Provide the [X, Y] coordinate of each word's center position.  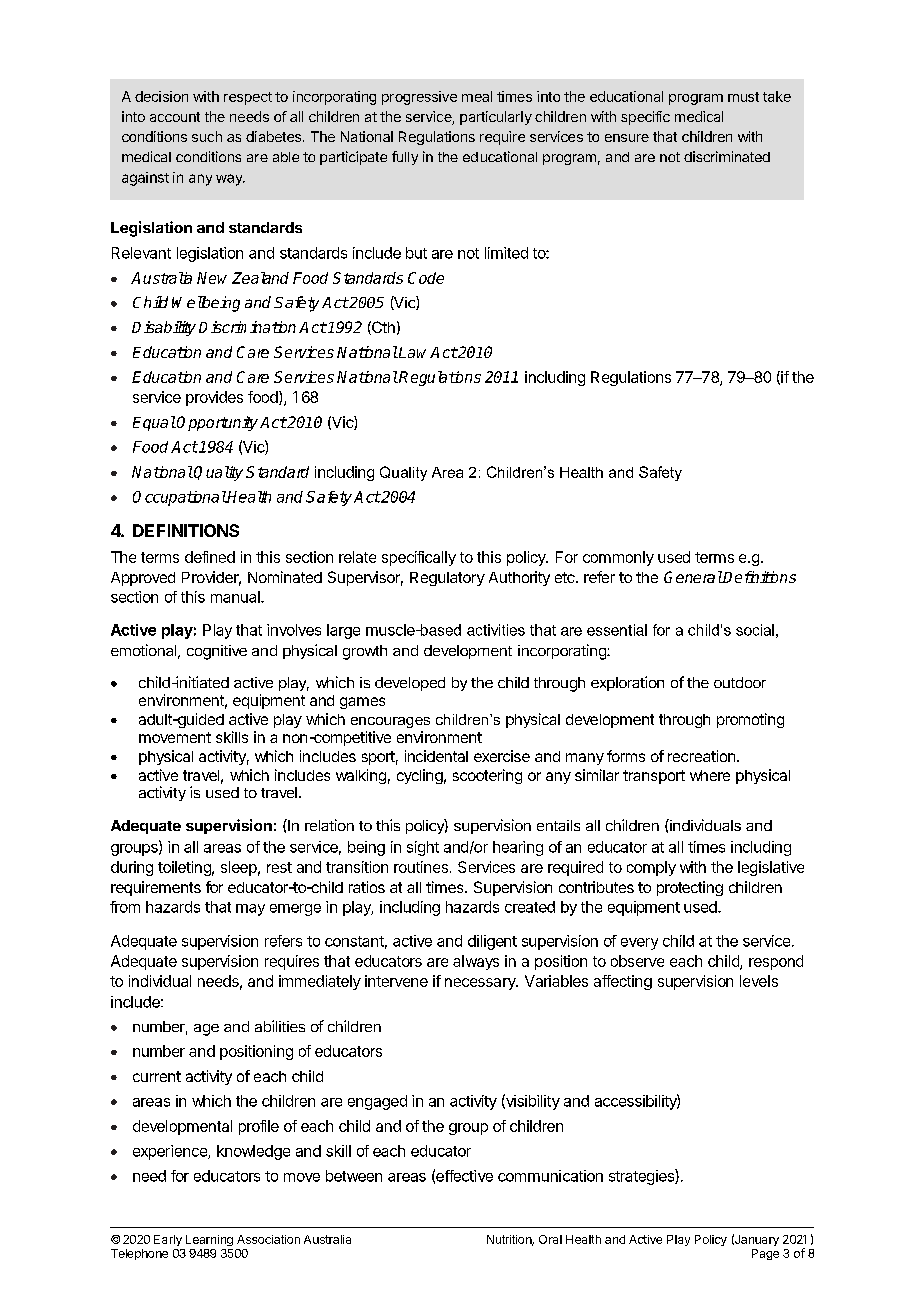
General [693, 577]
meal [477, 96]
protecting [690, 888]
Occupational [180, 498]
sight [423, 848]
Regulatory [447, 579]
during [132, 868]
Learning [209, 1240]
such [207, 136]
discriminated [727, 156]
